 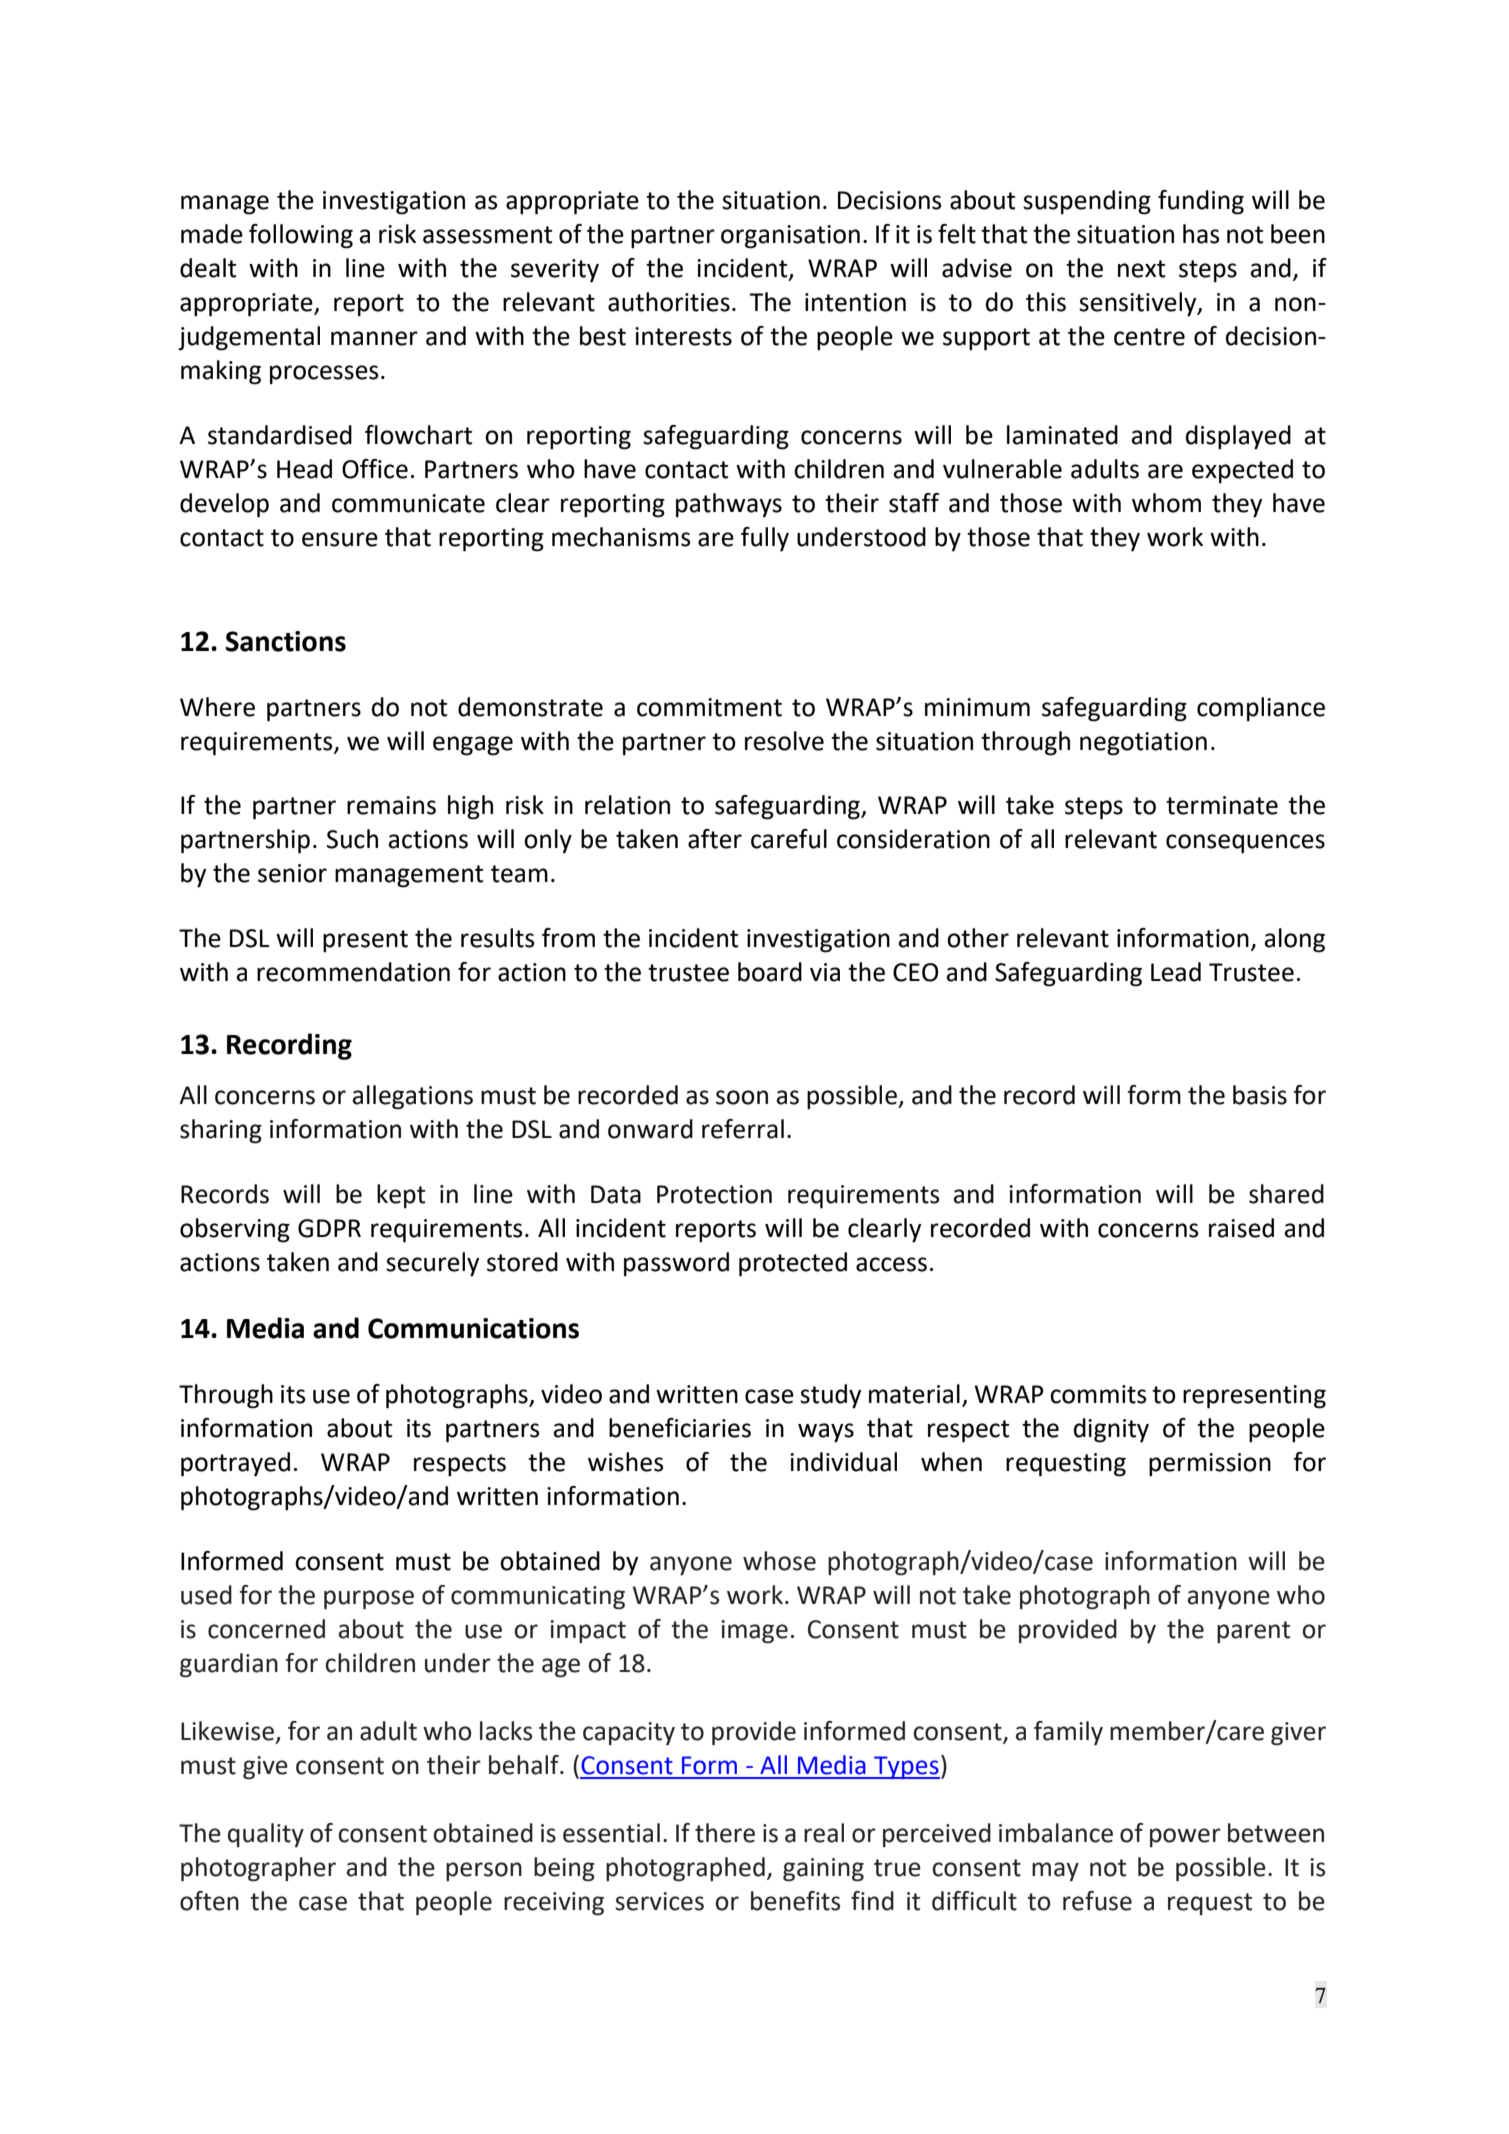 I want to click on there, so click(x=725, y=1833).
